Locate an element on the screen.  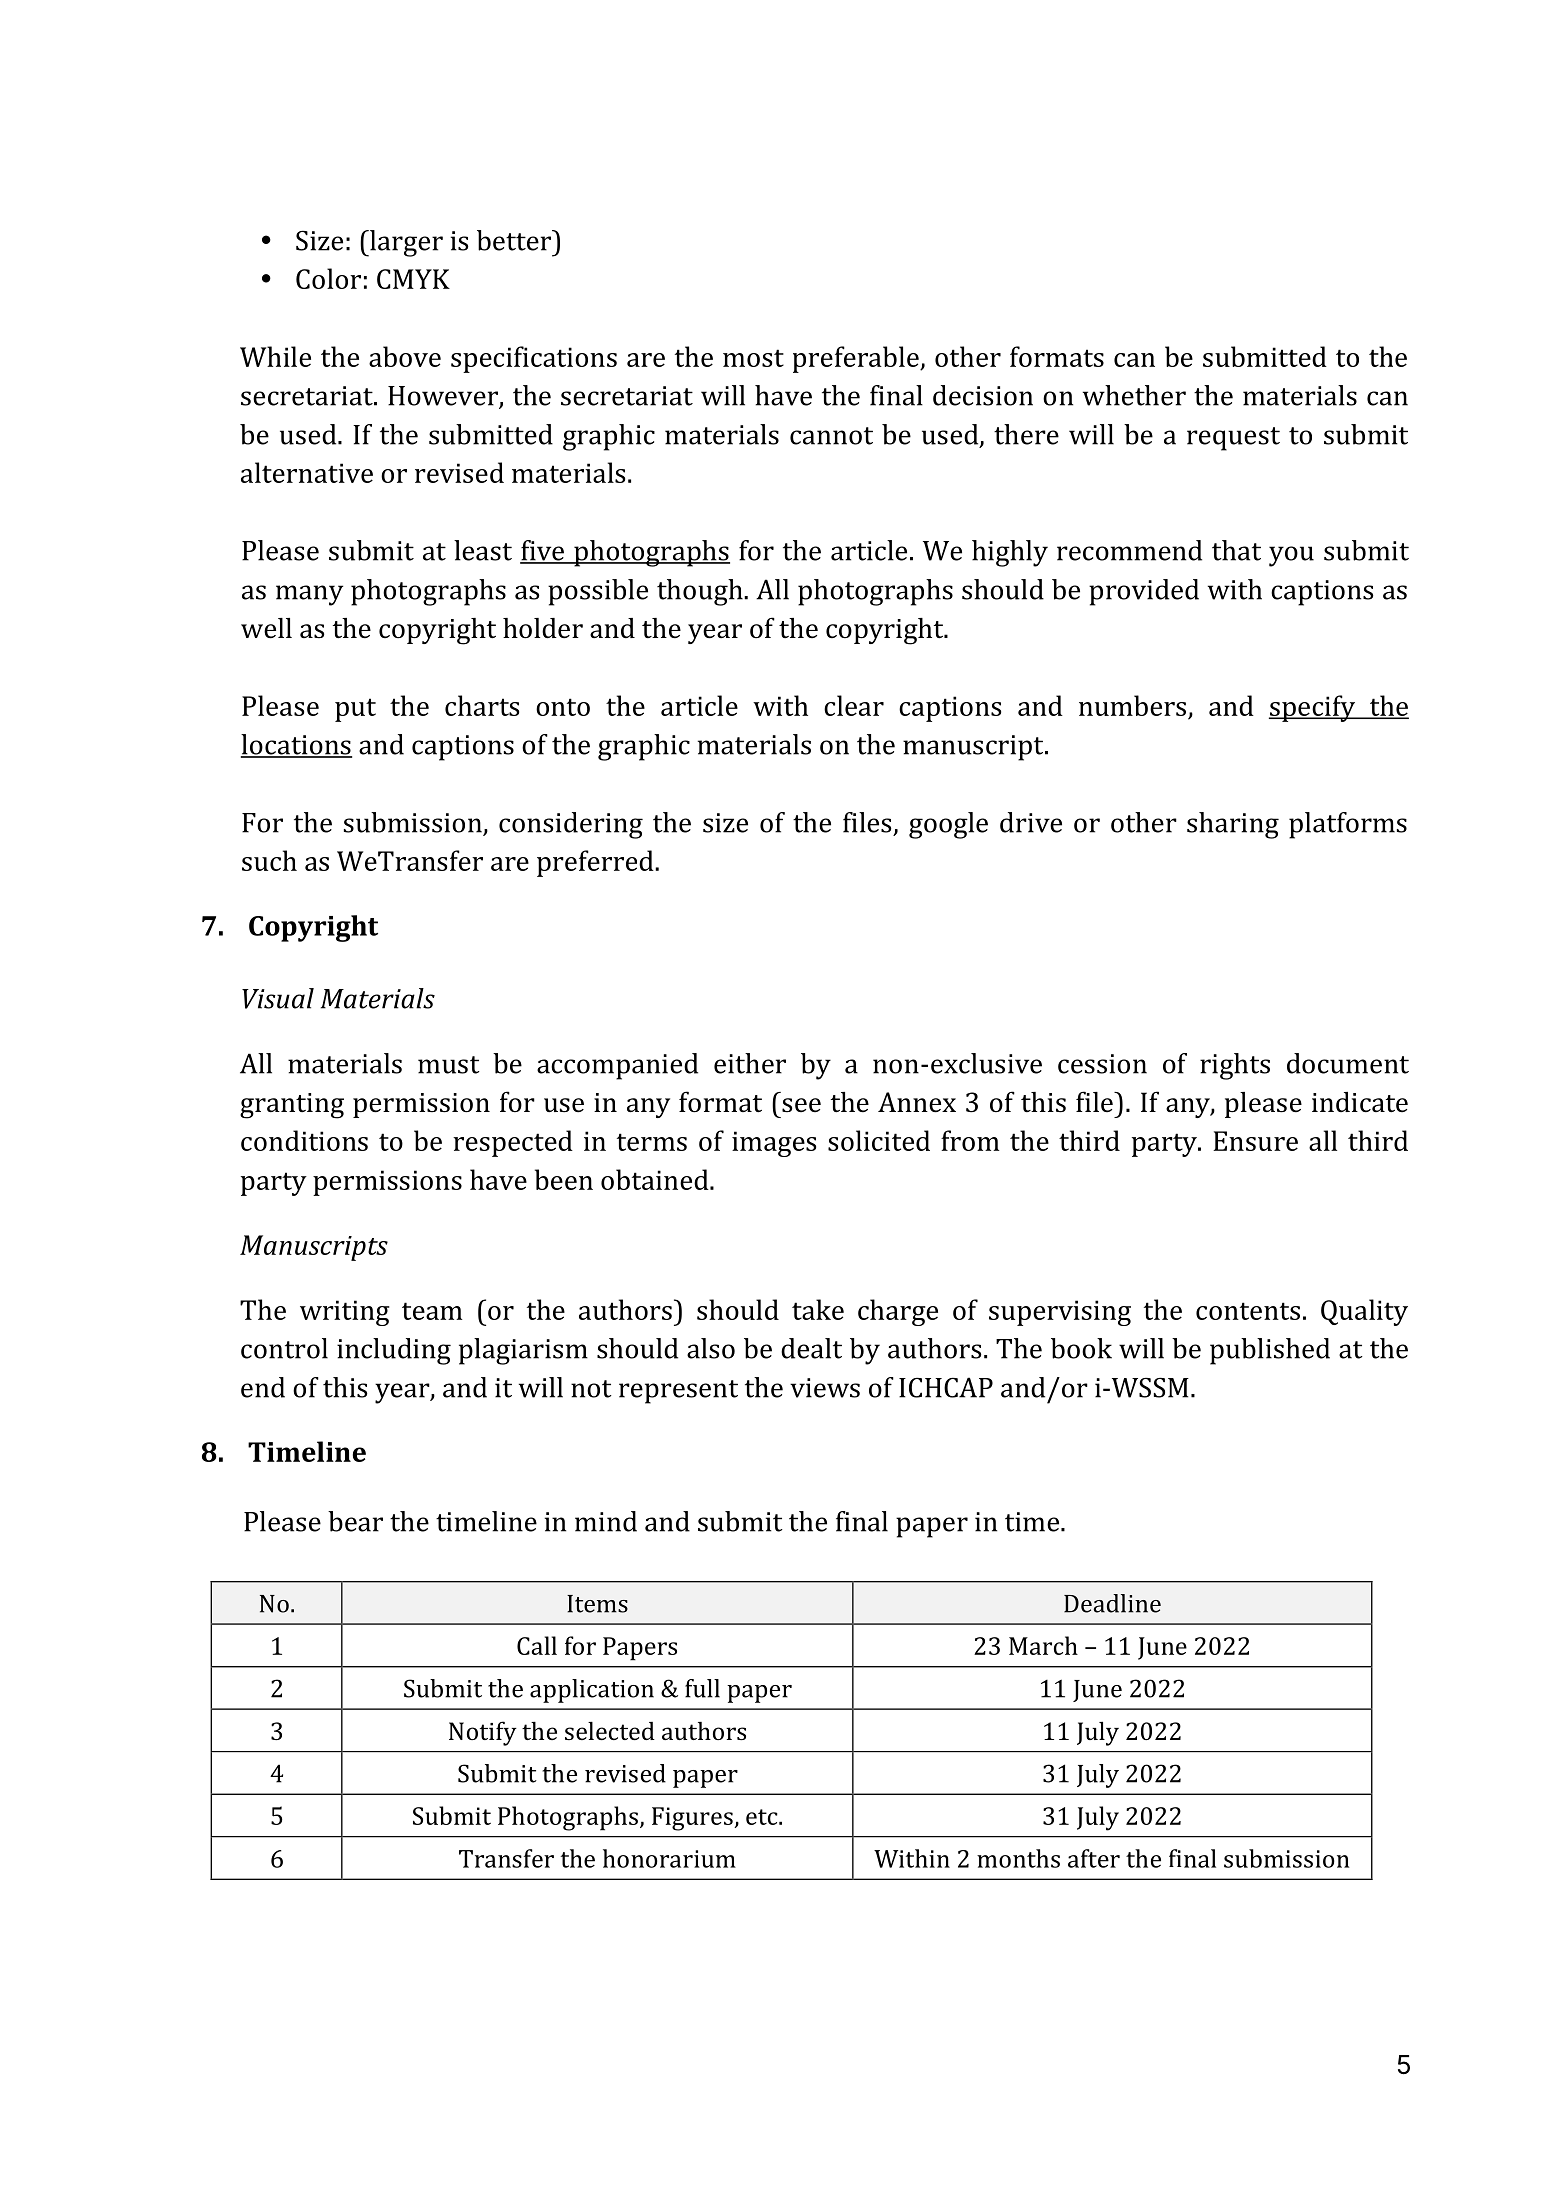
Notify is located at coordinates (483, 1733).
